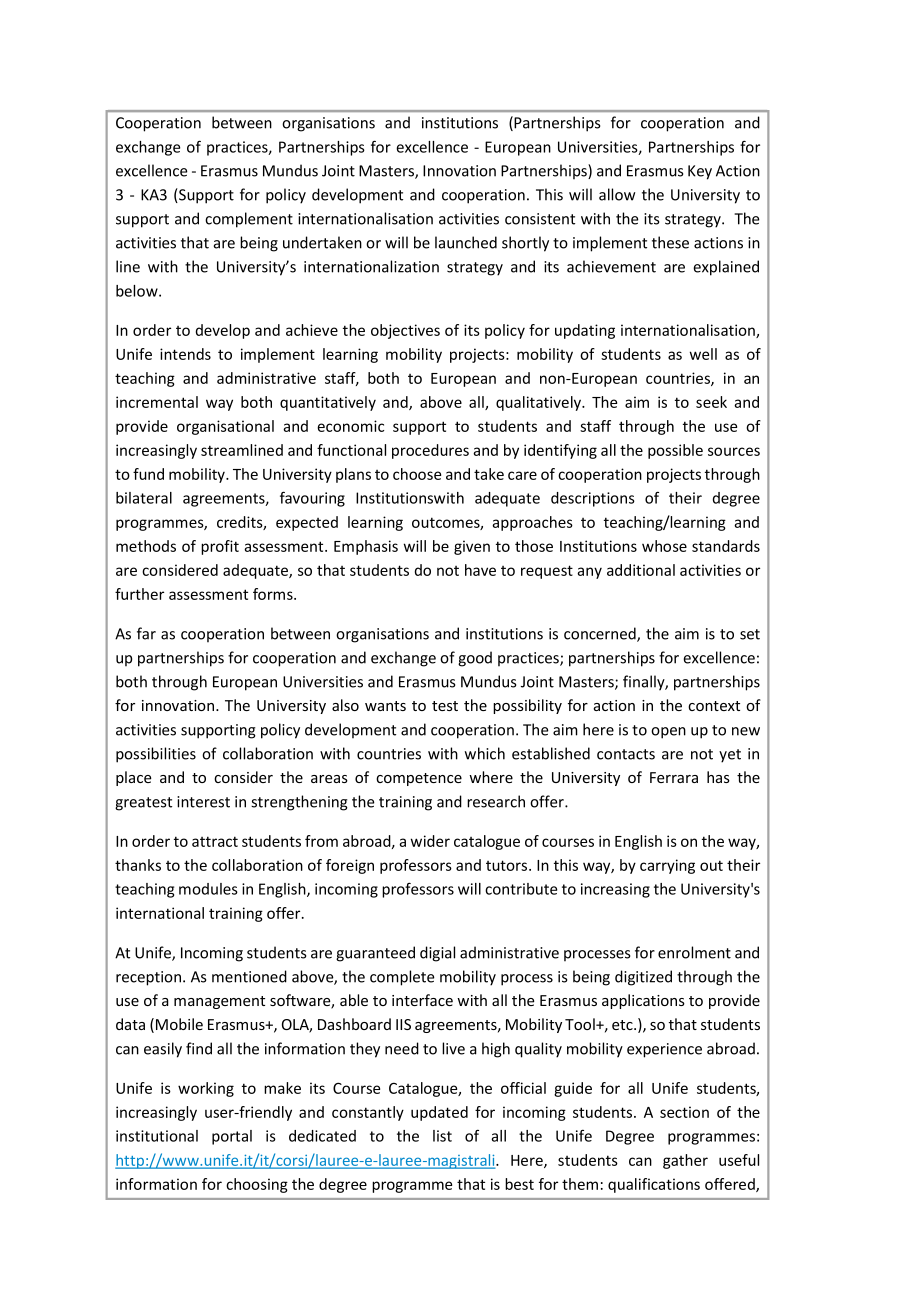 This screenshot has width=924, height=1308. I want to click on list, so click(442, 1136).
